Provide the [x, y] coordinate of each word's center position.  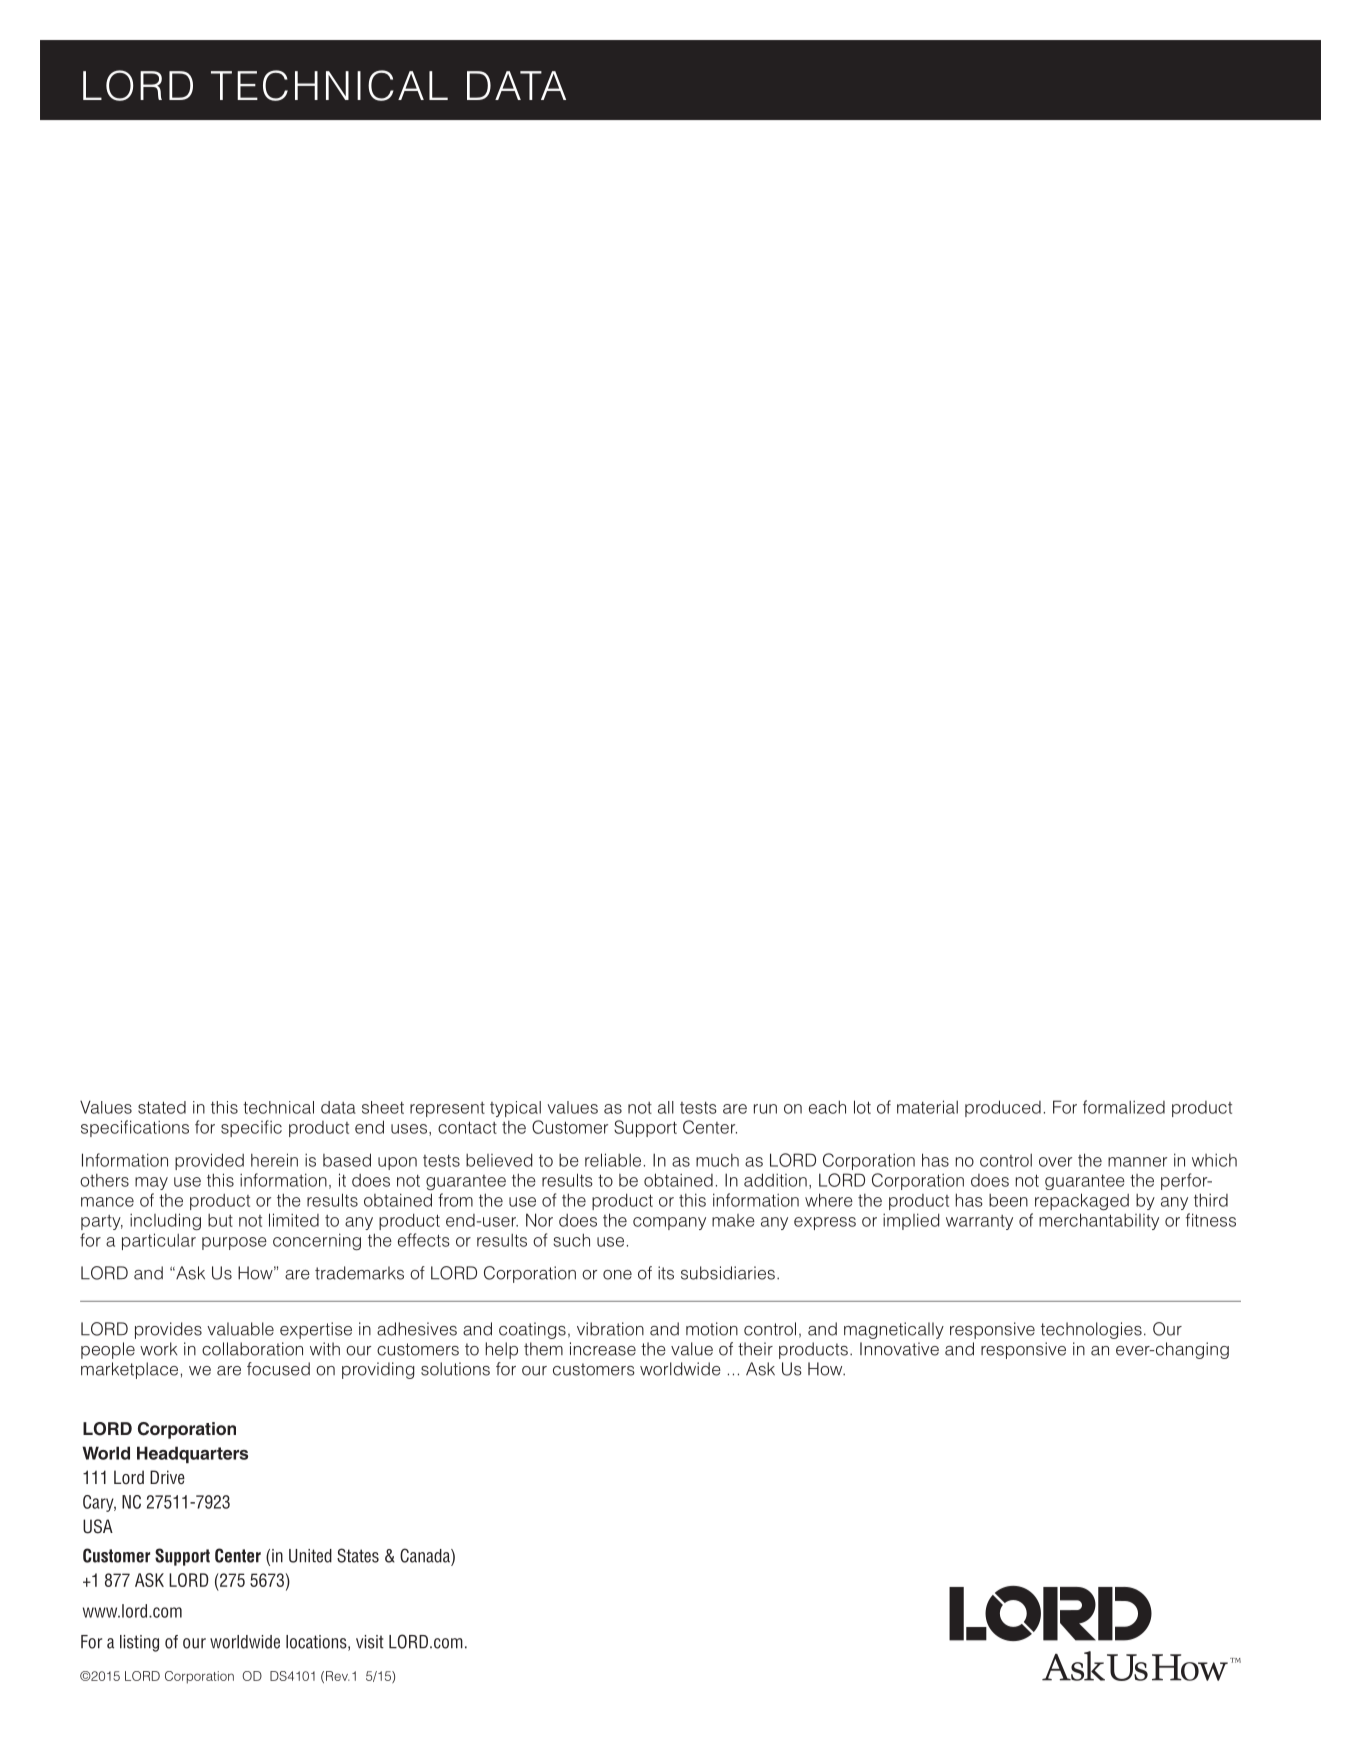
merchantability [1099, 1221]
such [571, 1240]
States [358, 1555]
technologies [1091, 1330]
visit [370, 1642]
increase [603, 1349]
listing [139, 1643]
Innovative [899, 1349]
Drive [167, 1477]
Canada [426, 1555]
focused [278, 1369]
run [765, 1109]
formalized [1124, 1107]
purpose [234, 1243]
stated [162, 1107]
